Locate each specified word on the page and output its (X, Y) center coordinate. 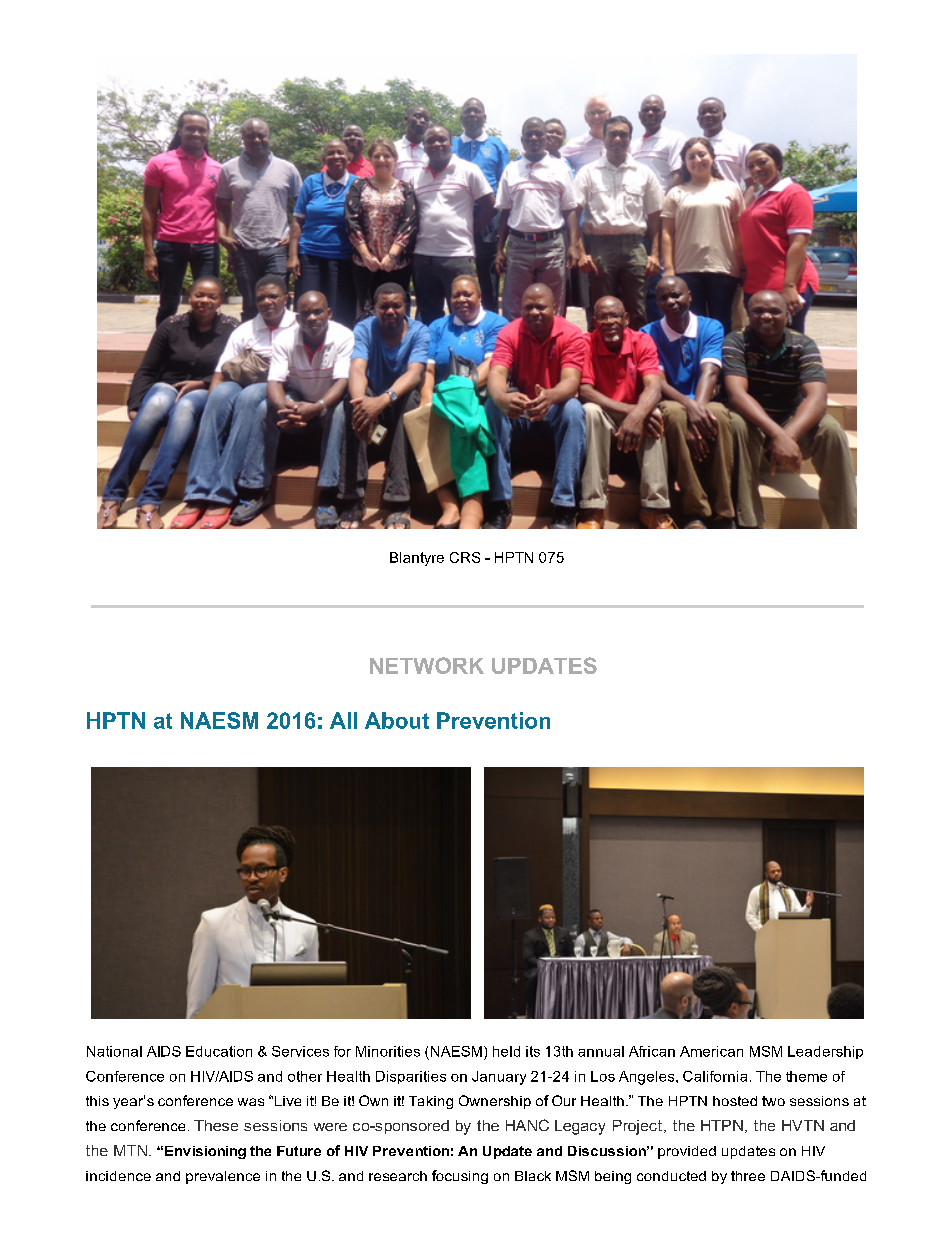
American (711, 1051)
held (506, 1051)
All (343, 720)
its (533, 1051)
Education (219, 1051)
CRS (465, 557)
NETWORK (427, 665)
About (397, 720)
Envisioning (205, 1152)
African (652, 1051)
